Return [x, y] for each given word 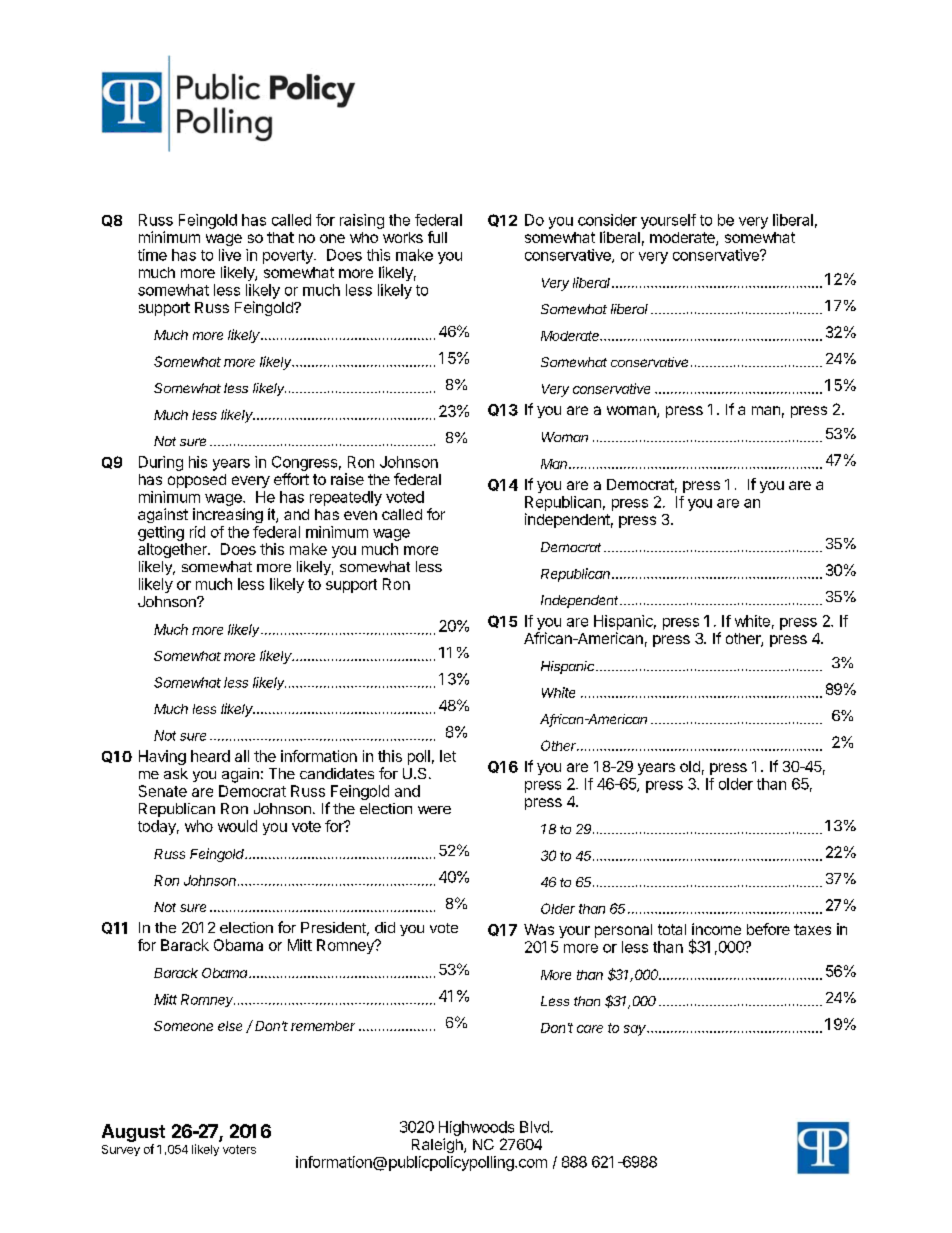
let [448, 756]
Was [539, 929]
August [133, 1134]
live [230, 255]
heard [210, 756]
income [716, 929]
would [237, 826]
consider [607, 220]
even [360, 515]
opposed [197, 481]
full [437, 237]
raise [347, 479]
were [434, 810]
